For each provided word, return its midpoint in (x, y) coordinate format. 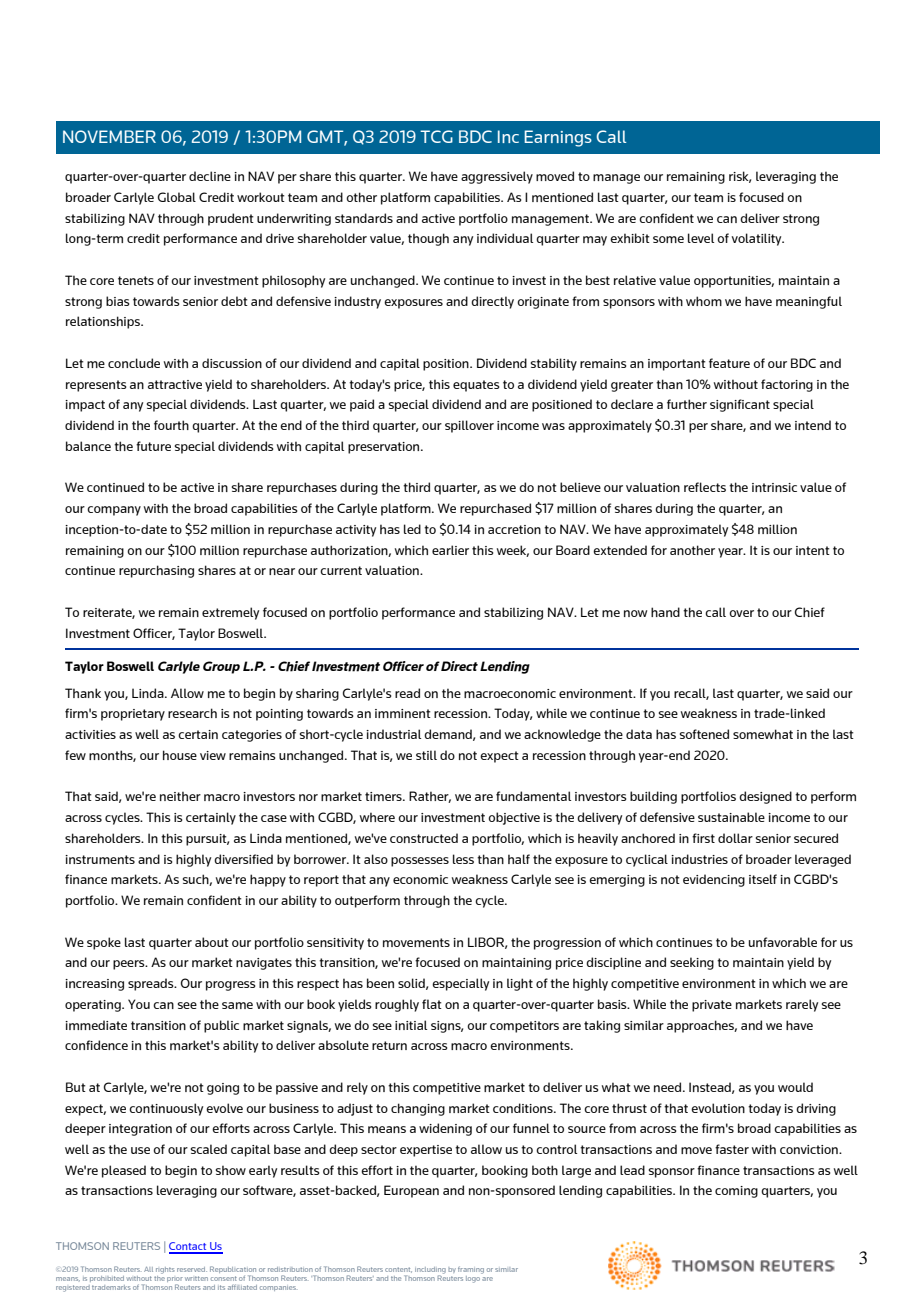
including (430, 1271)
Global (177, 197)
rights (165, 1270)
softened (704, 734)
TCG (436, 136)
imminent (403, 713)
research (192, 713)
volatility (758, 239)
